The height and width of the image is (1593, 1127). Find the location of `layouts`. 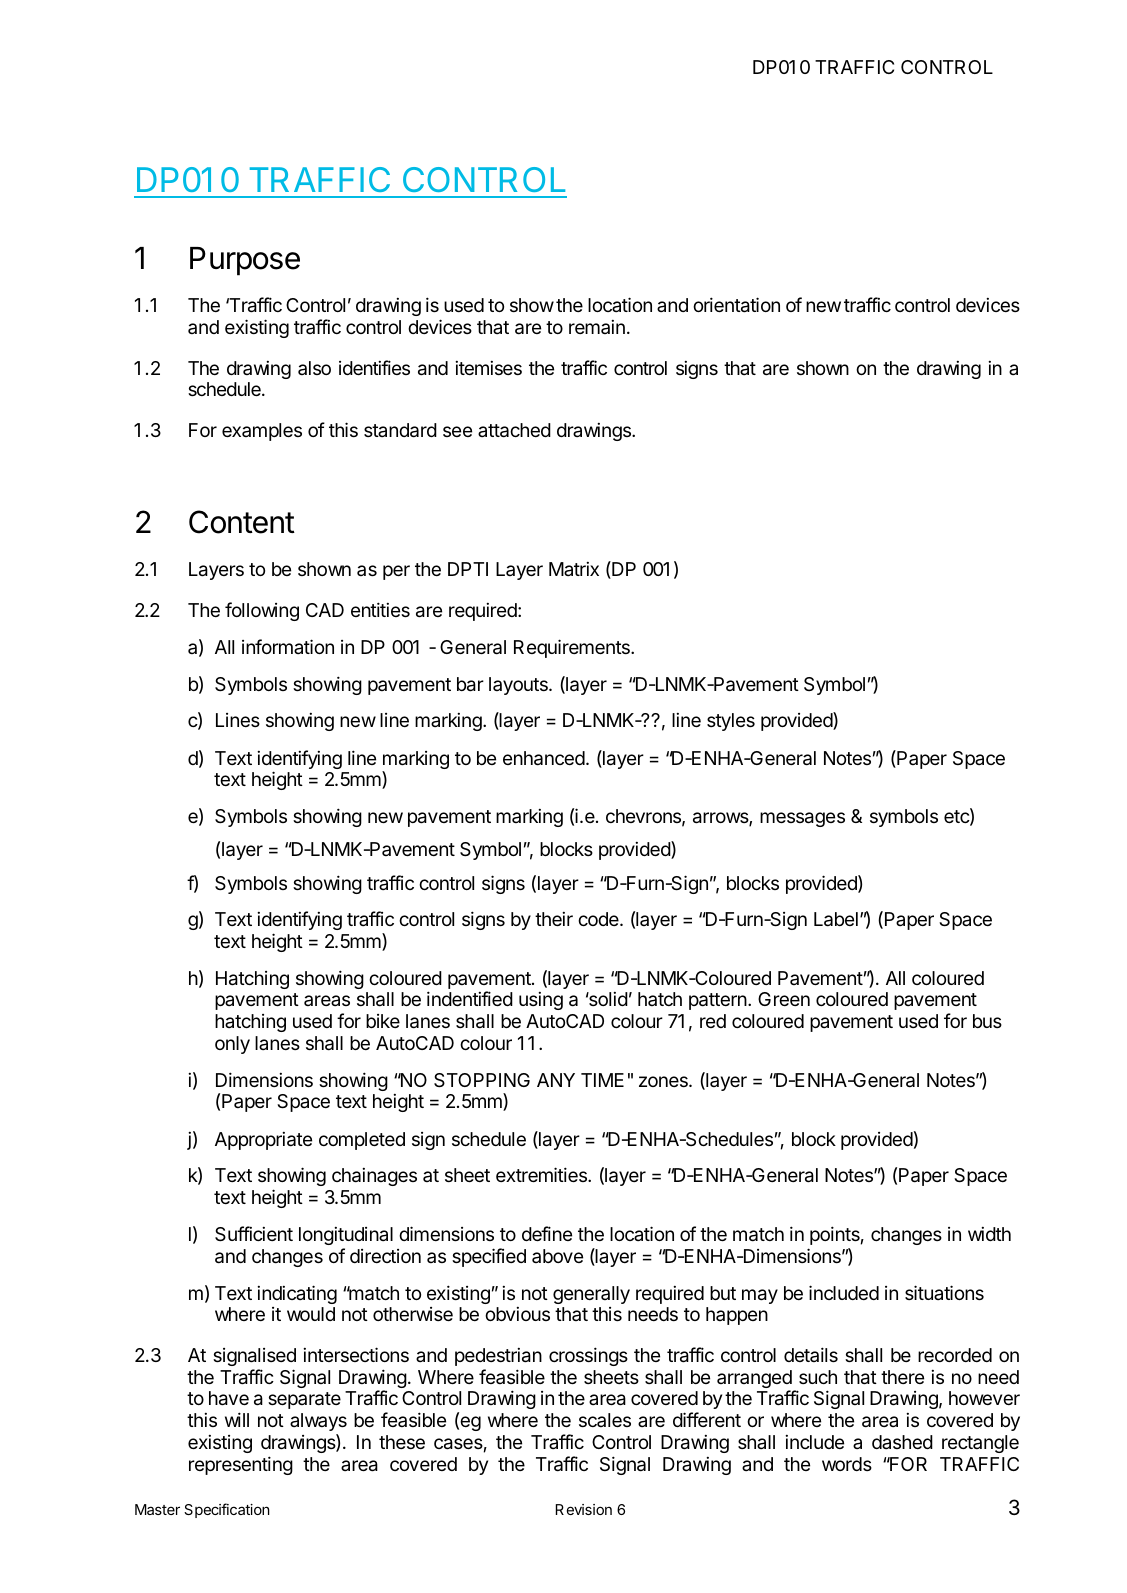

layouts is located at coordinates (519, 686).
